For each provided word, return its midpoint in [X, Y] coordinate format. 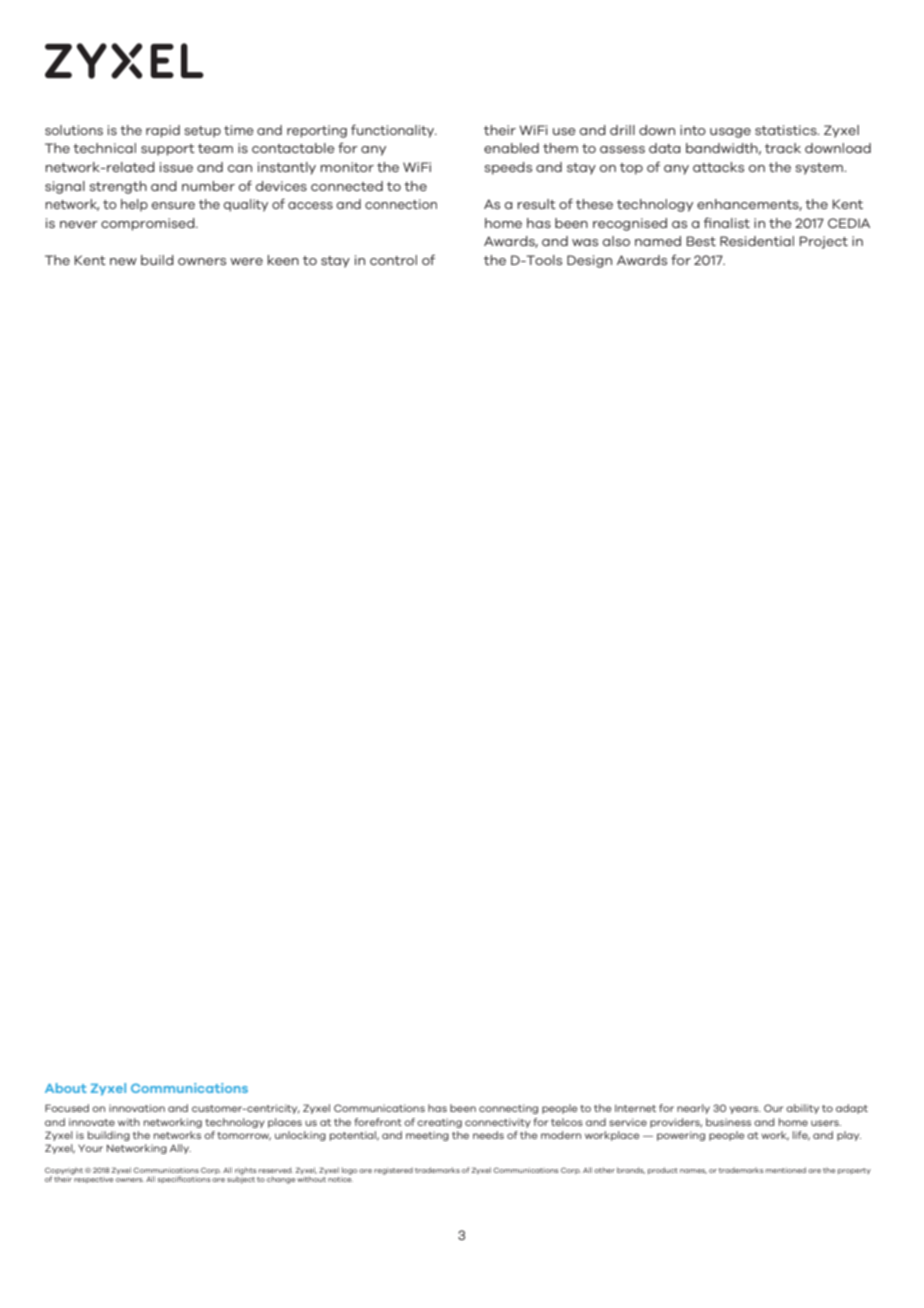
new [123, 261]
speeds [508, 168]
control [393, 260]
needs [488, 1135]
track [783, 148]
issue [176, 167]
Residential [757, 241]
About [66, 1088]
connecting [508, 1109]
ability [802, 1109]
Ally [180, 1149]
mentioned [786, 1170]
